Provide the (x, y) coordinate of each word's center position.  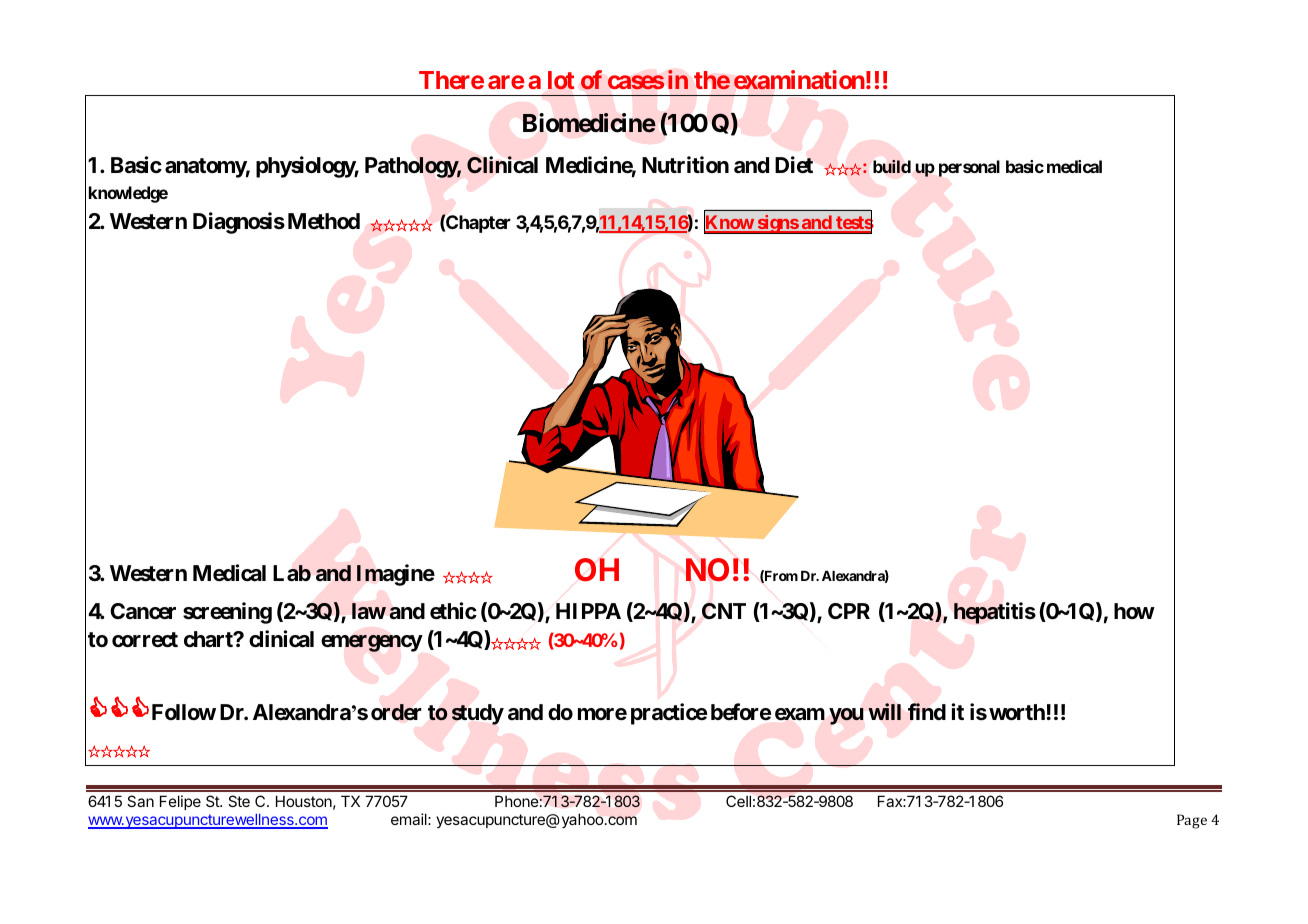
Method (324, 221)
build (892, 166)
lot (561, 80)
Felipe (180, 802)
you (846, 716)
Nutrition (685, 164)
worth (1017, 712)
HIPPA (588, 611)
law (369, 611)
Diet (794, 164)
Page (1192, 821)
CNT (724, 611)
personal (969, 168)
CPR (849, 611)
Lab (292, 573)
